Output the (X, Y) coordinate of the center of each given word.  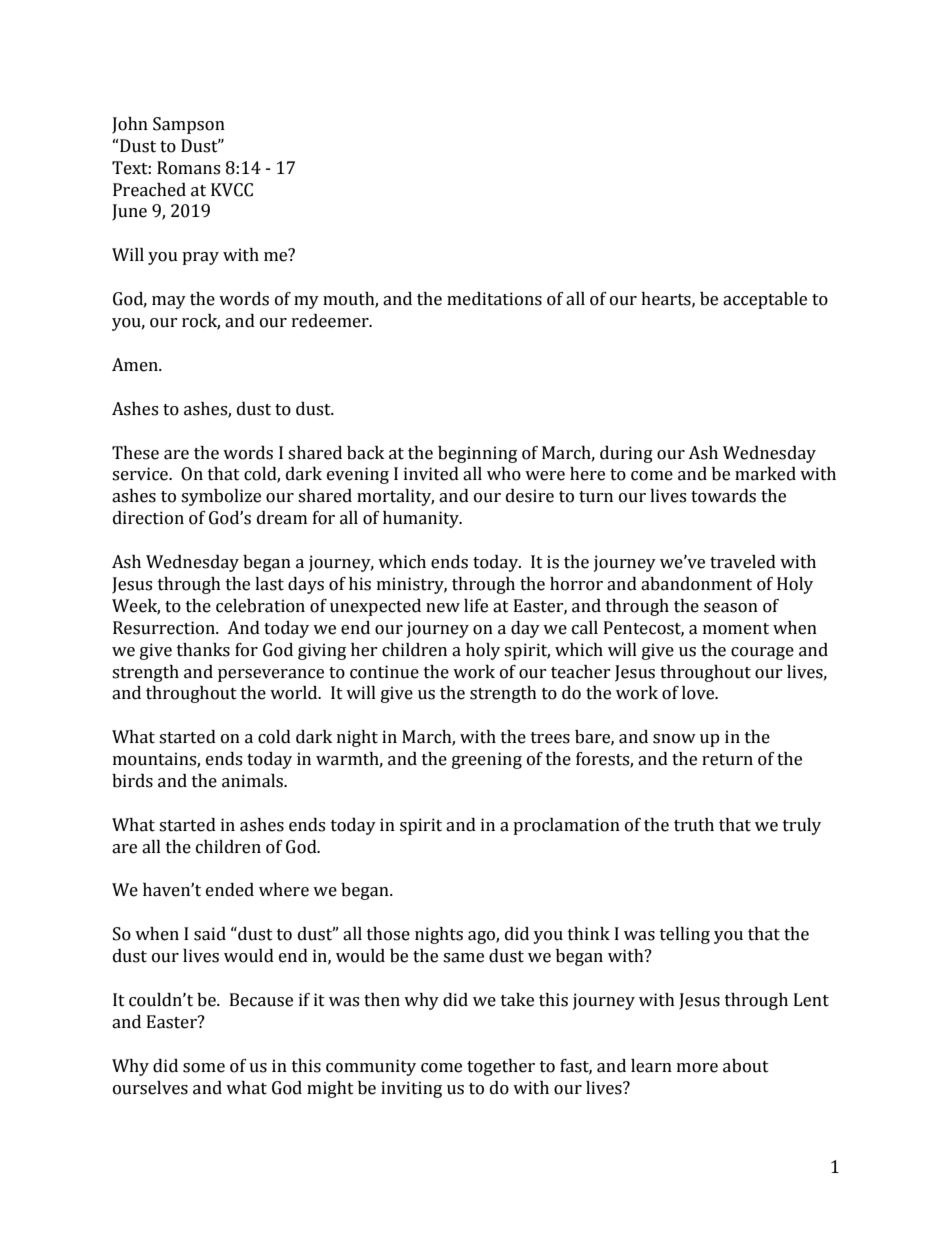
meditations (494, 299)
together (501, 1067)
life (476, 606)
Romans (188, 168)
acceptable (765, 300)
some (204, 1068)
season (731, 608)
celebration (260, 606)
